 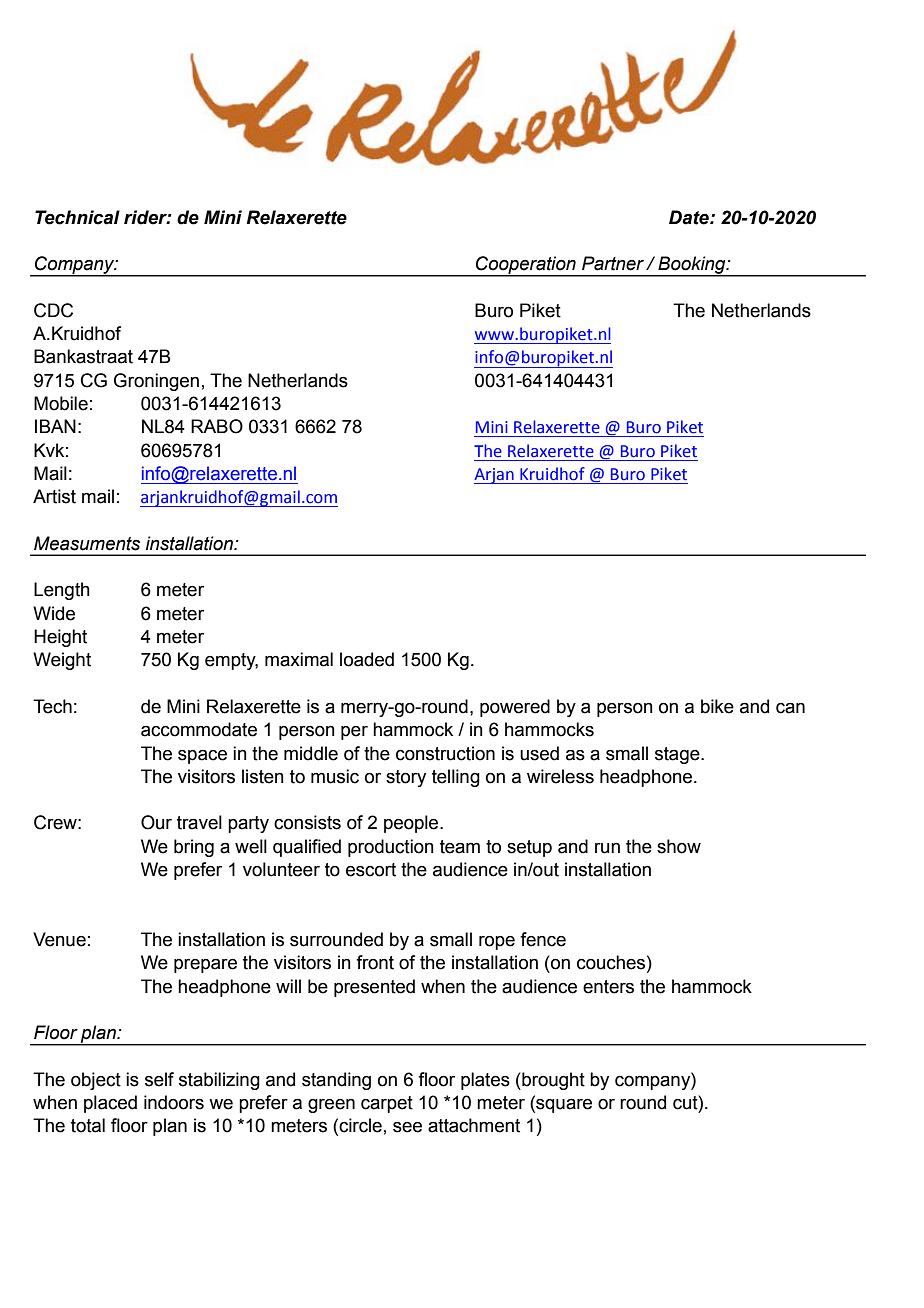 I want to click on space, so click(x=202, y=757).
